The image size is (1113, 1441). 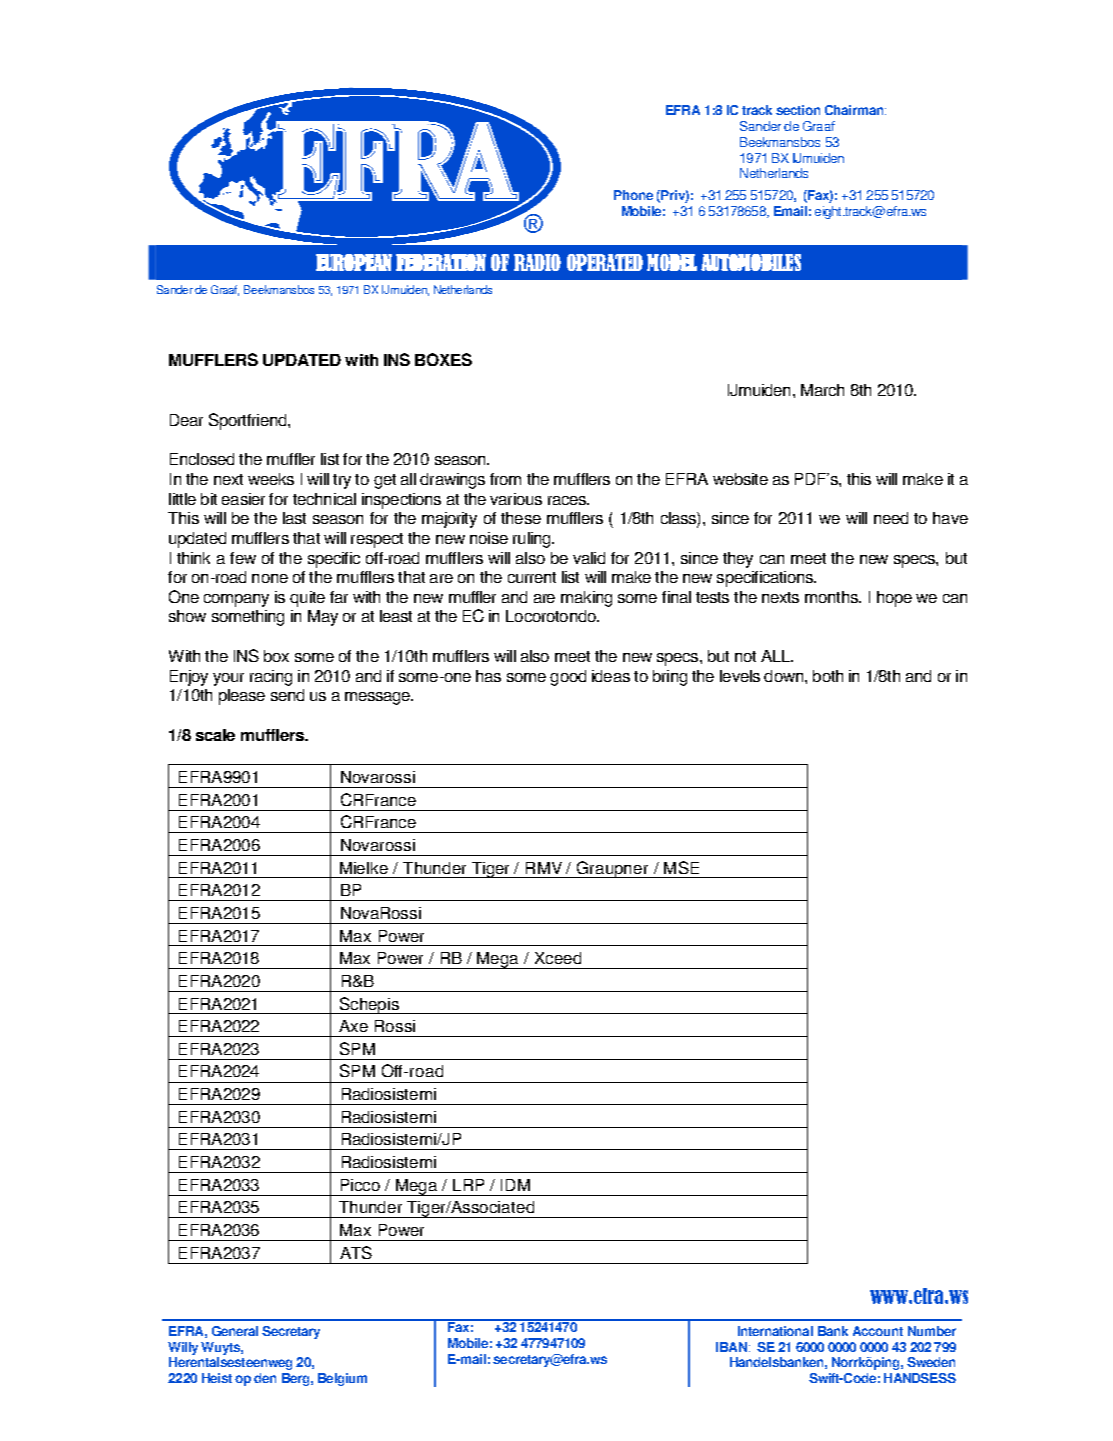 I want to click on Account, so click(x=878, y=1331).
